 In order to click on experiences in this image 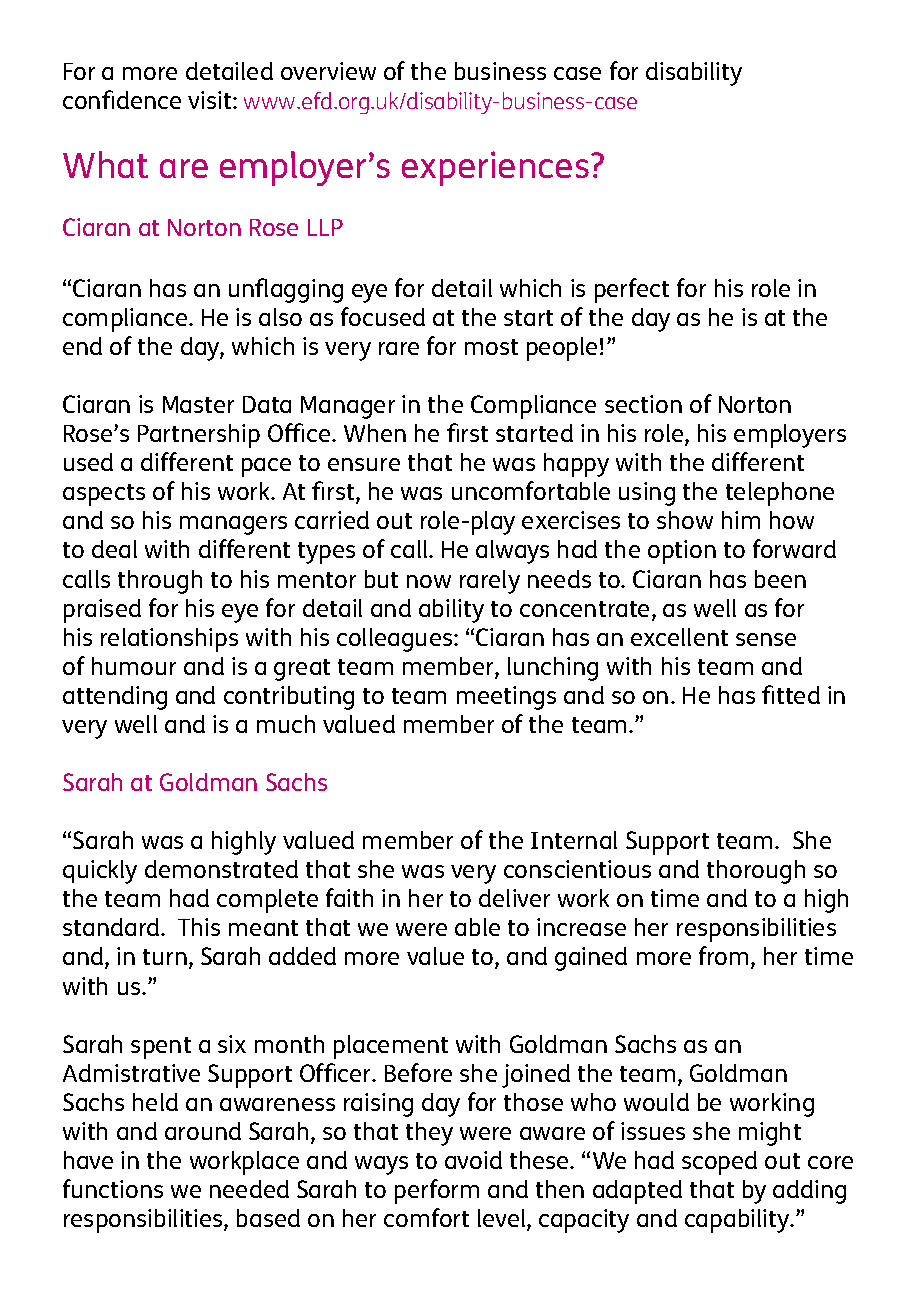, I will do `click(495, 168)`.
